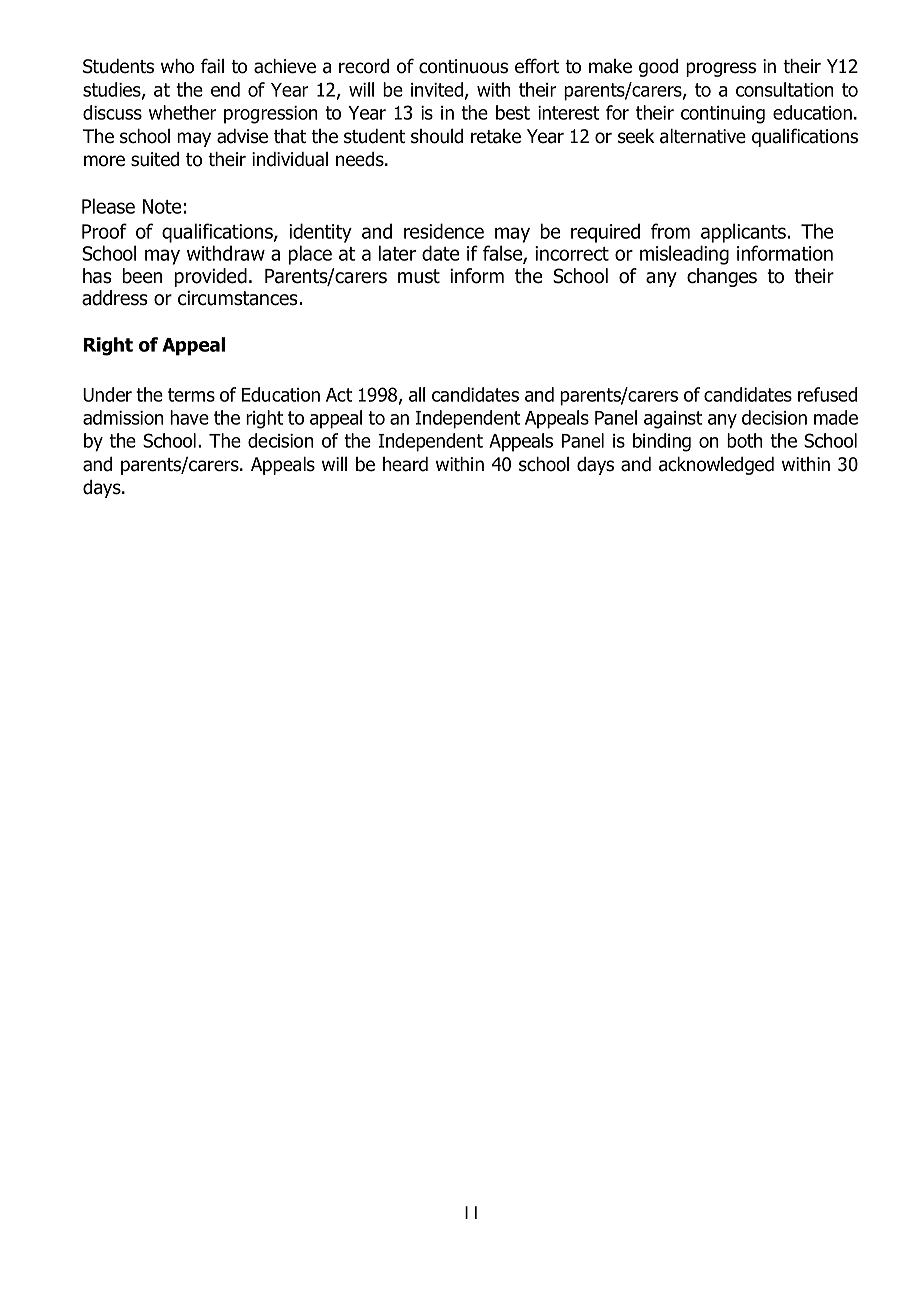 Image resolution: width=924 pixels, height=1308 pixels. Describe the element at coordinates (785, 89) in the document. I see `consultation` at that location.
